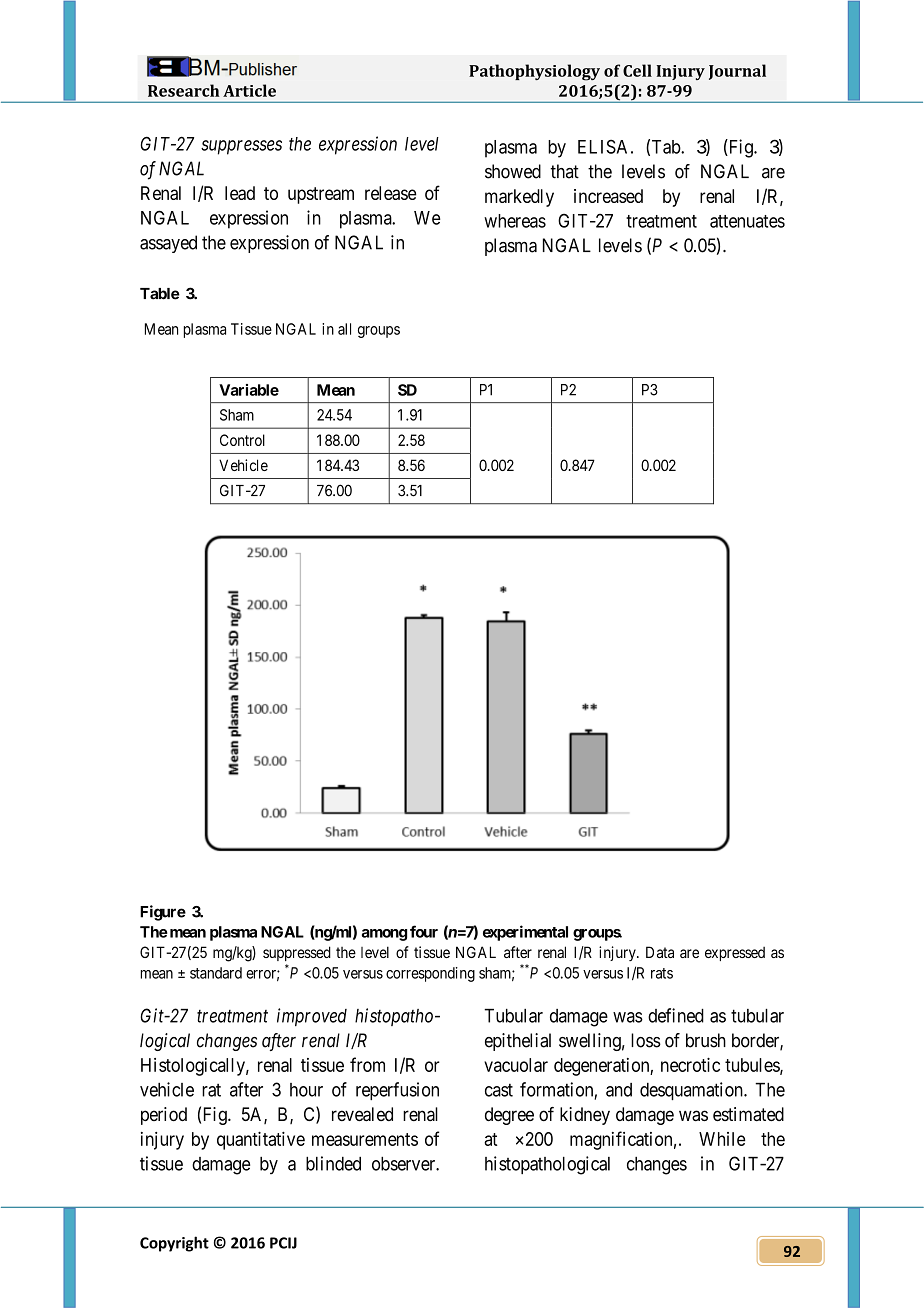 Image resolution: width=924 pixels, height=1308 pixels. I want to click on Control, so click(242, 440).
